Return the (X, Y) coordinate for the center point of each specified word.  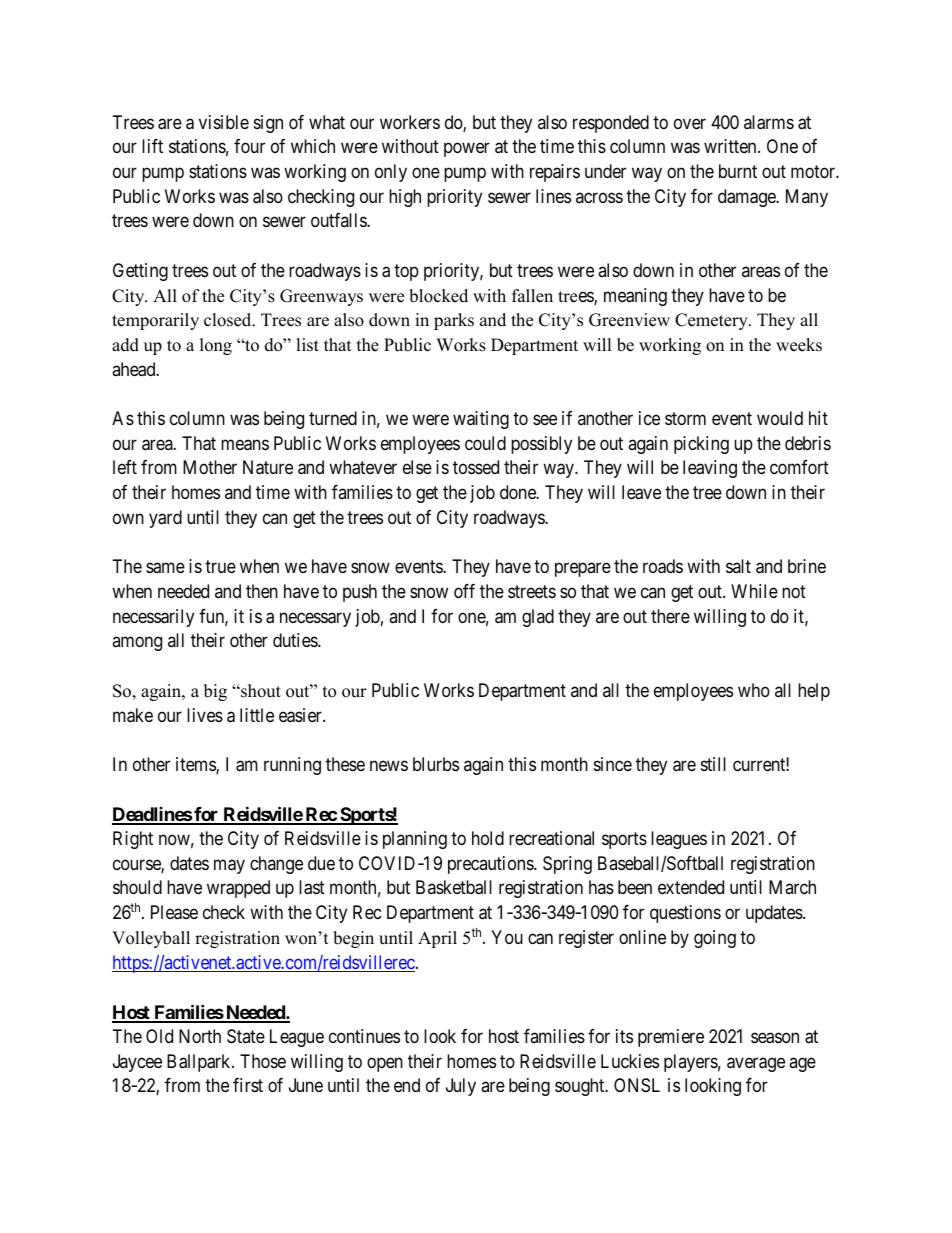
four (249, 146)
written (731, 146)
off (464, 591)
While (754, 591)
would (780, 418)
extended (691, 887)
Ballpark (200, 1063)
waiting (481, 420)
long (216, 346)
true (220, 567)
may (229, 866)
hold (488, 838)
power (467, 150)
